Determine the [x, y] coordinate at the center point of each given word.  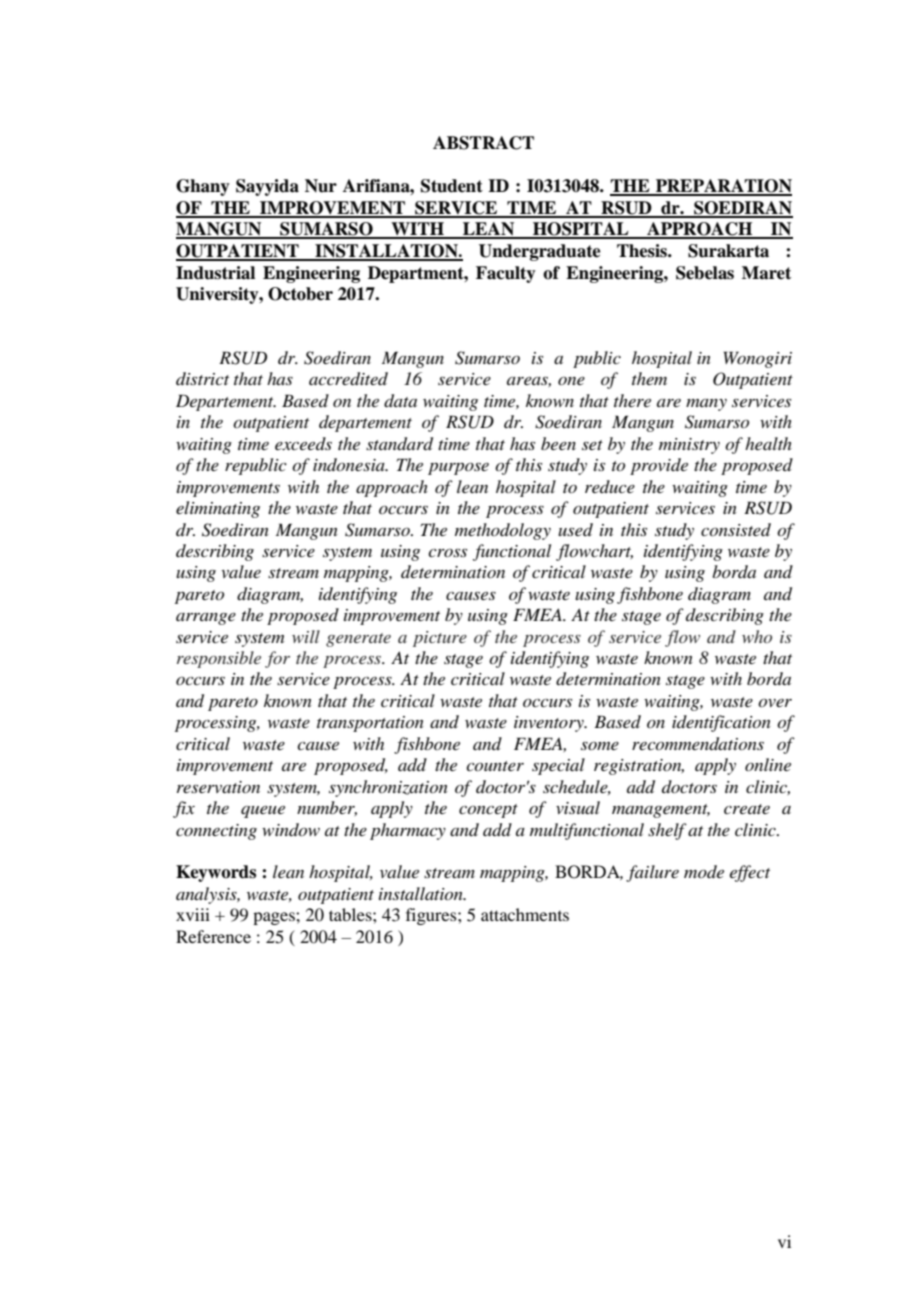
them [649, 378]
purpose [458, 468]
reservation [218, 787]
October [300, 294]
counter [495, 766]
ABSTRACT [483, 143]
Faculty [506, 274]
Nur [321, 186]
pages [275, 918]
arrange [206, 619]
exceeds [303, 443]
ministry [689, 446]
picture [440, 639]
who [757, 636]
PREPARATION [723, 187]
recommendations [698, 744]
